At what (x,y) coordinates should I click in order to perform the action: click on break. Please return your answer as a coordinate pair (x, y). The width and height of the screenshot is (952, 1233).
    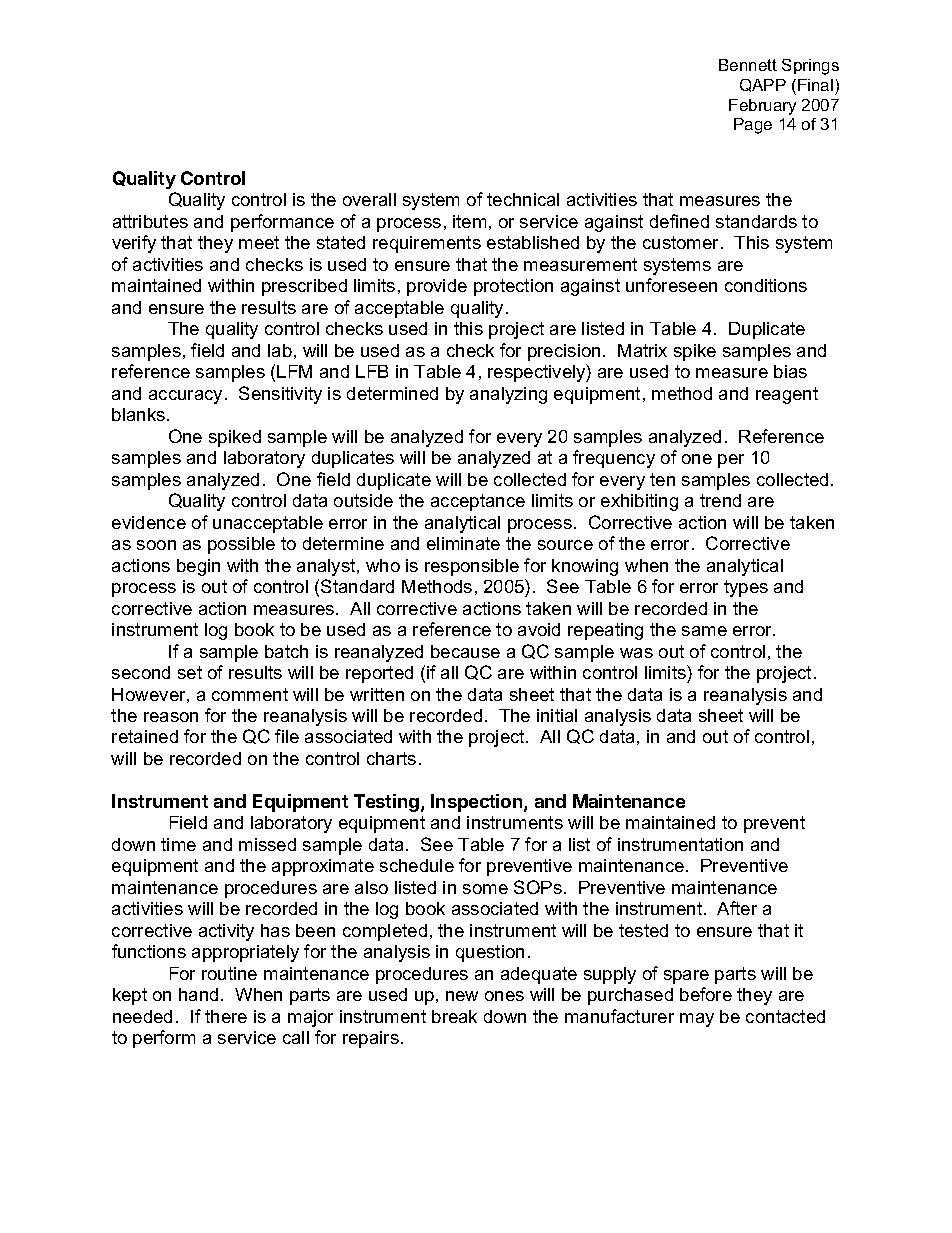
    Looking at the image, I should click on (454, 1016).
